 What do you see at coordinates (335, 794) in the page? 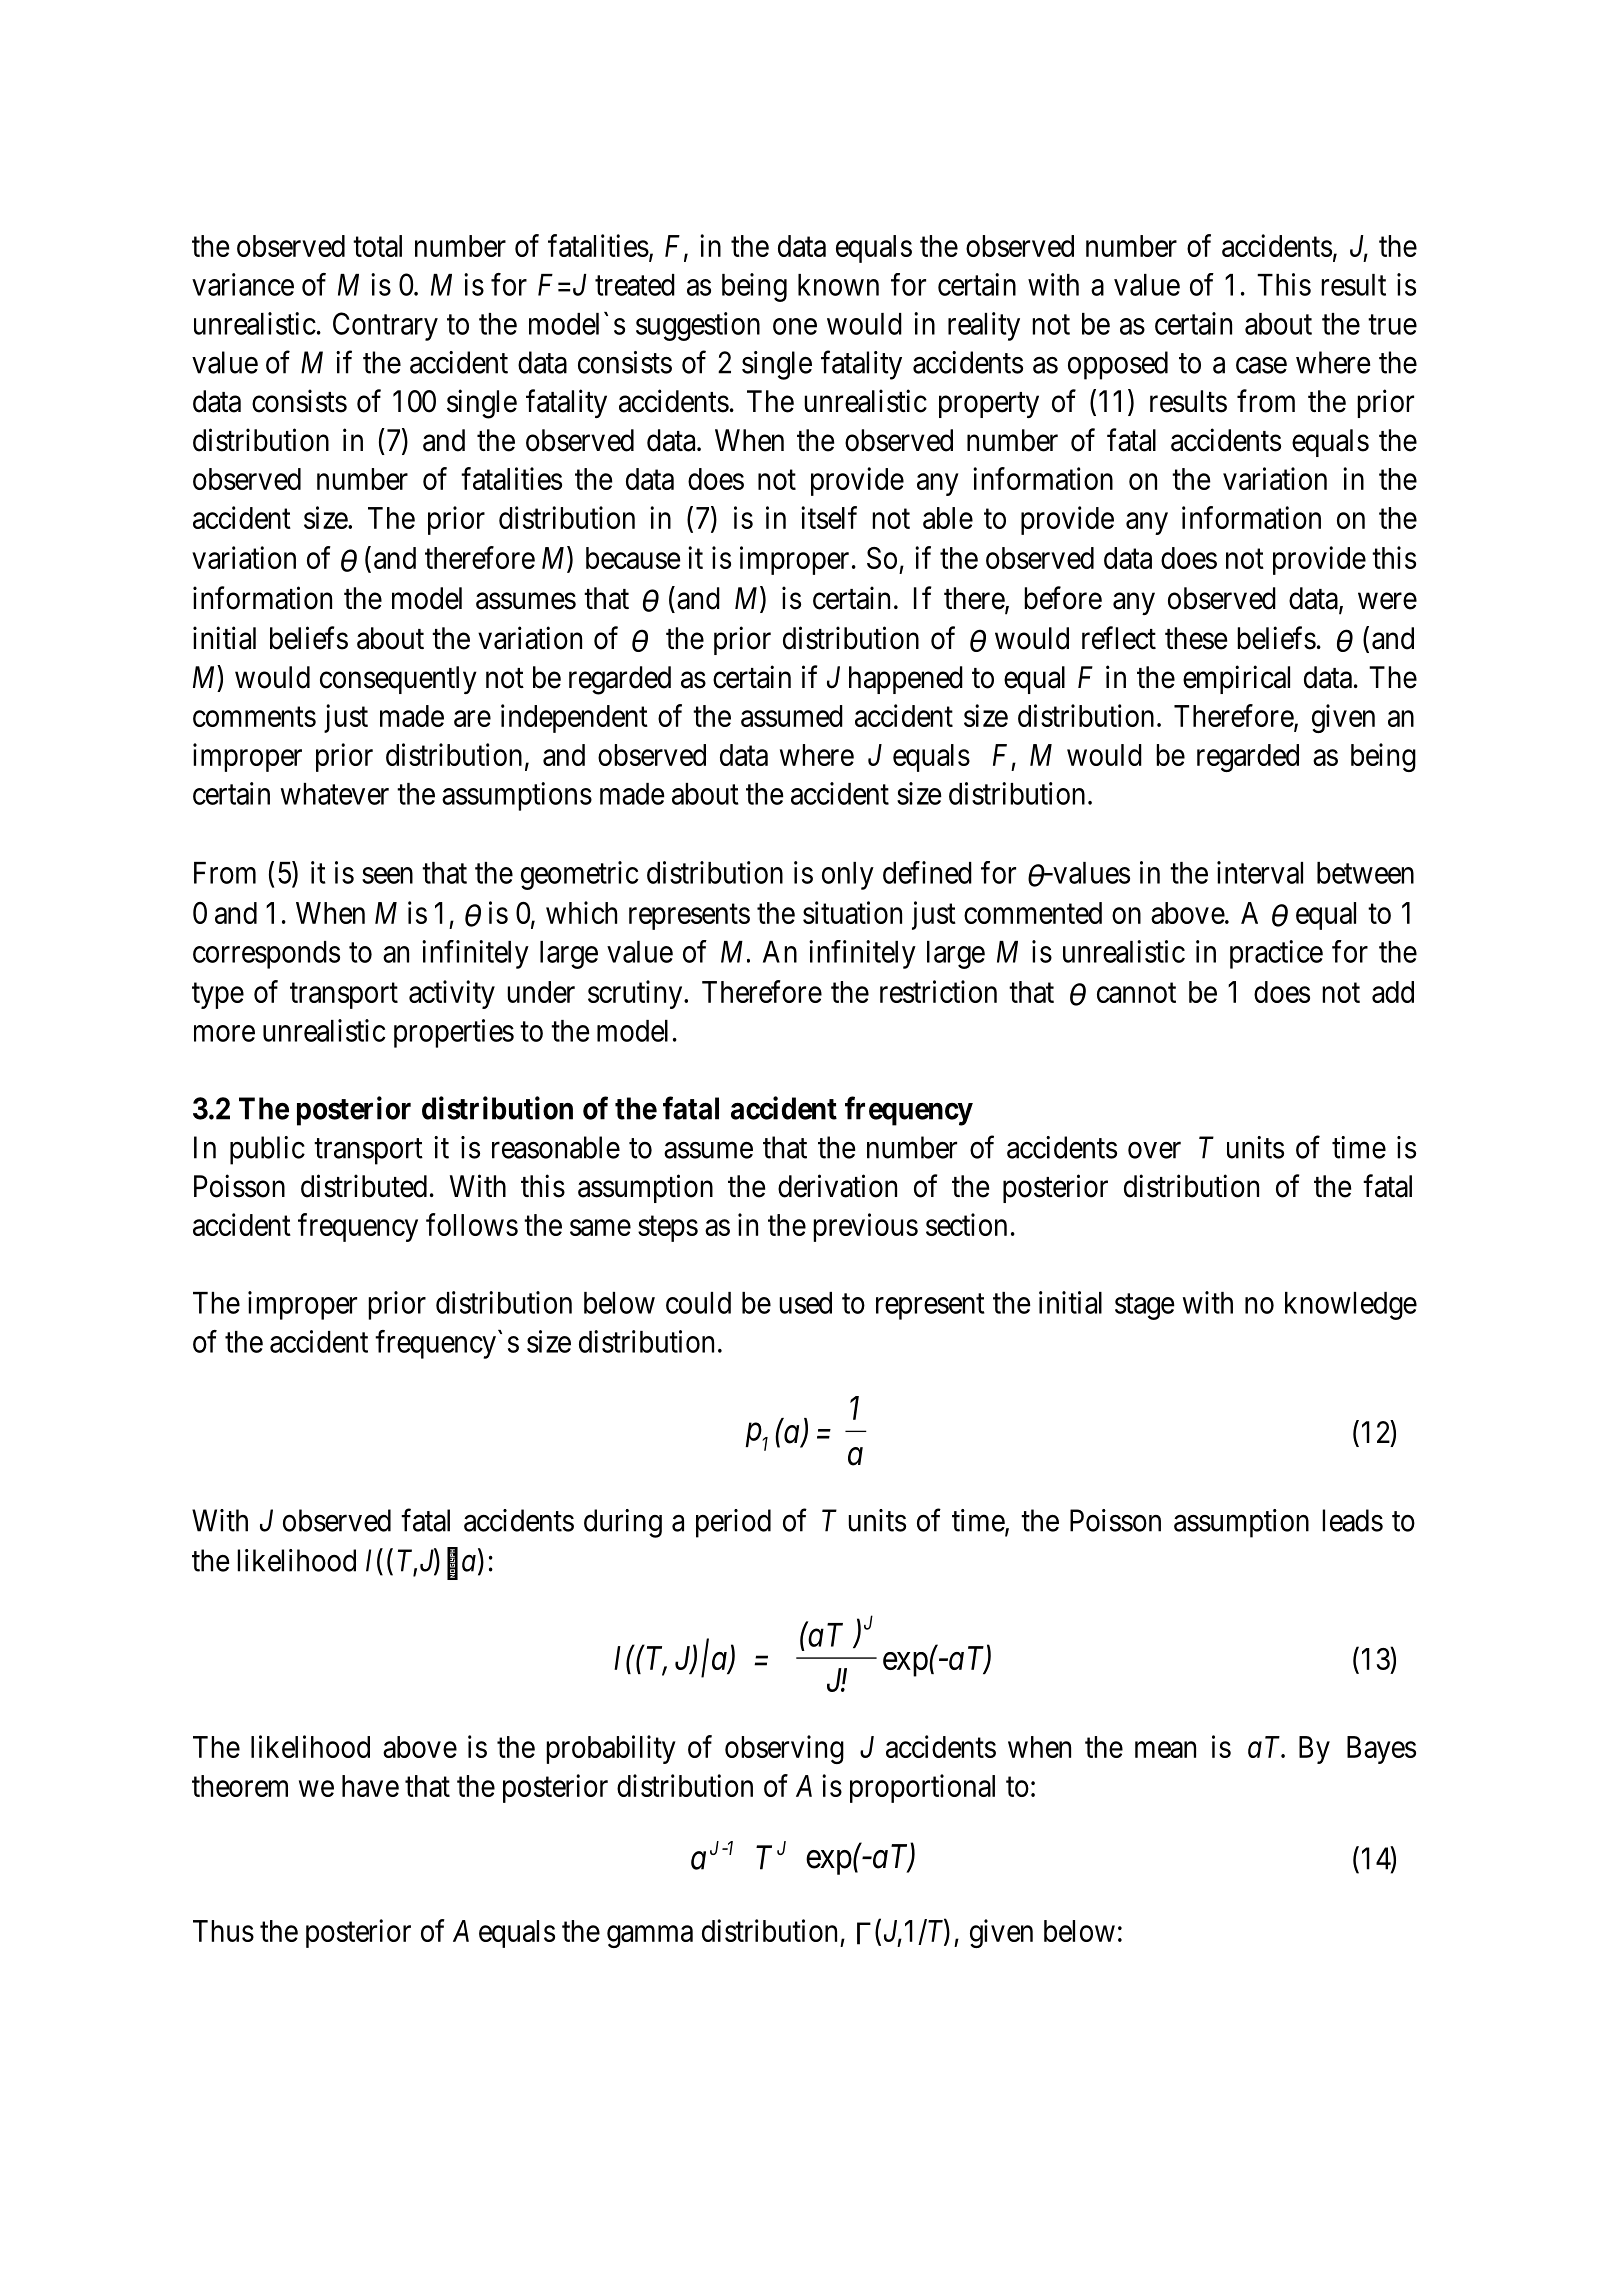
I see `whatever` at bounding box center [335, 794].
